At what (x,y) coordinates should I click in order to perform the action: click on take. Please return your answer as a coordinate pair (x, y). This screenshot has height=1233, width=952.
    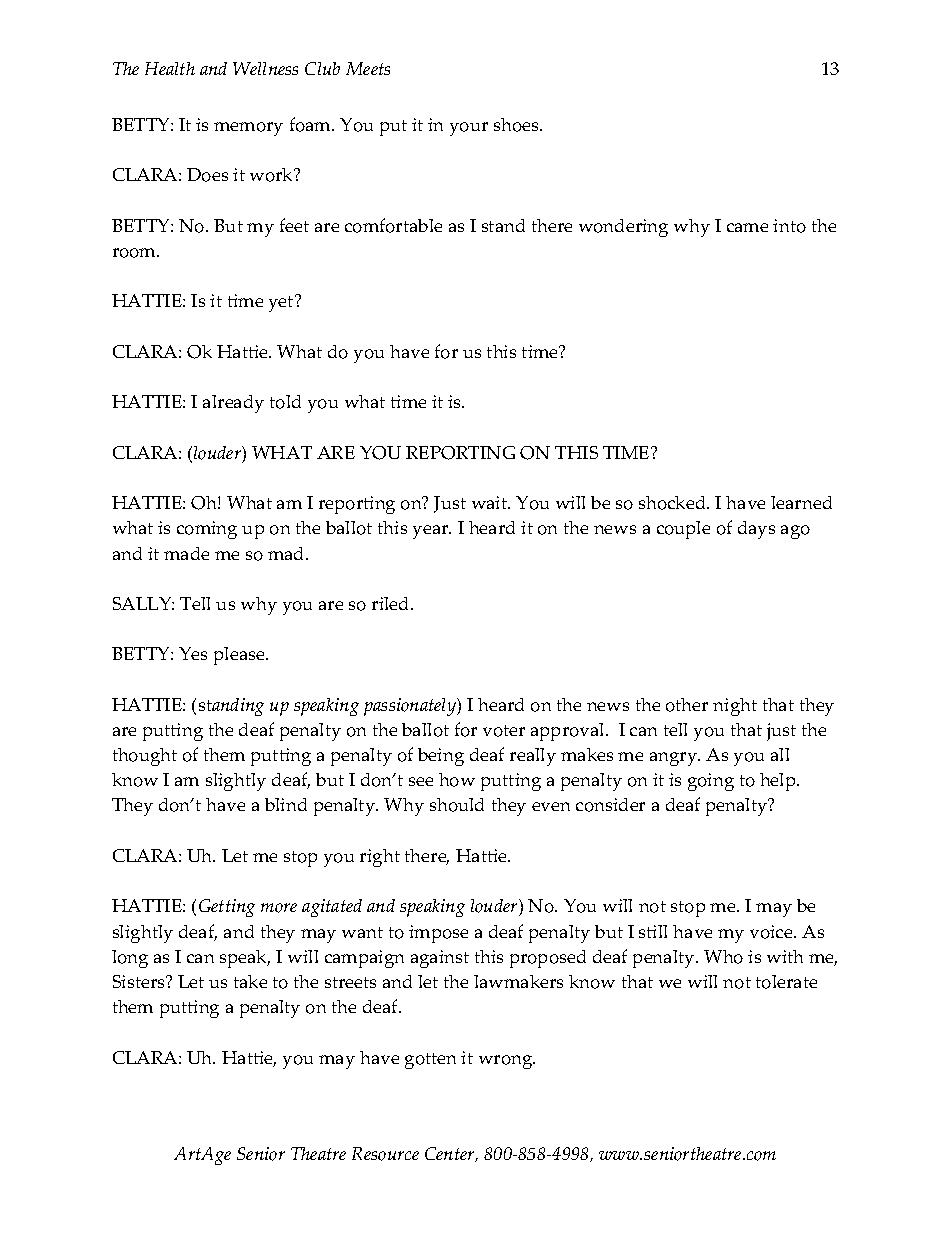
    Looking at the image, I should click on (250, 981).
